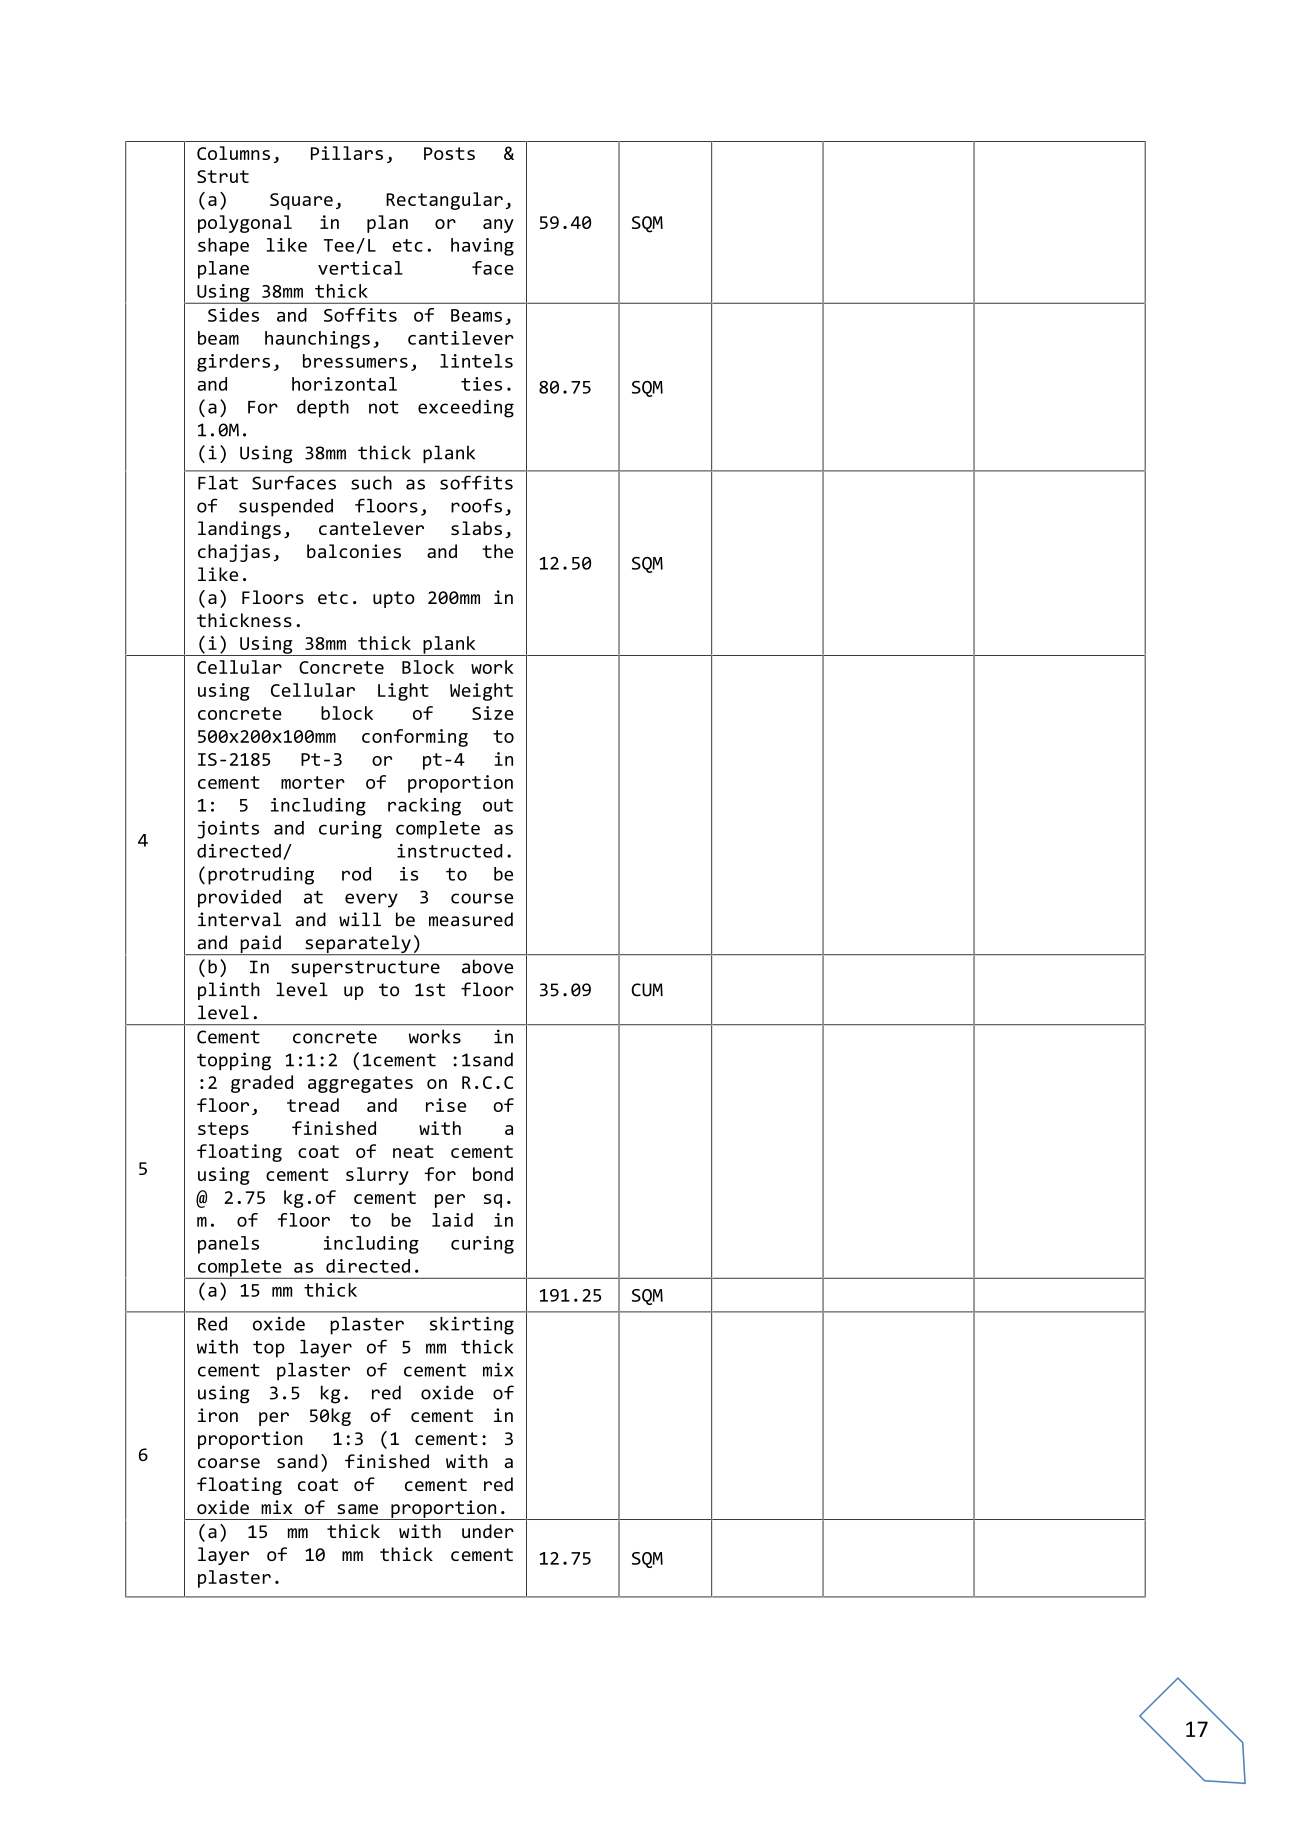  What do you see at coordinates (262, 1084) in the image?
I see `graded` at bounding box center [262, 1084].
